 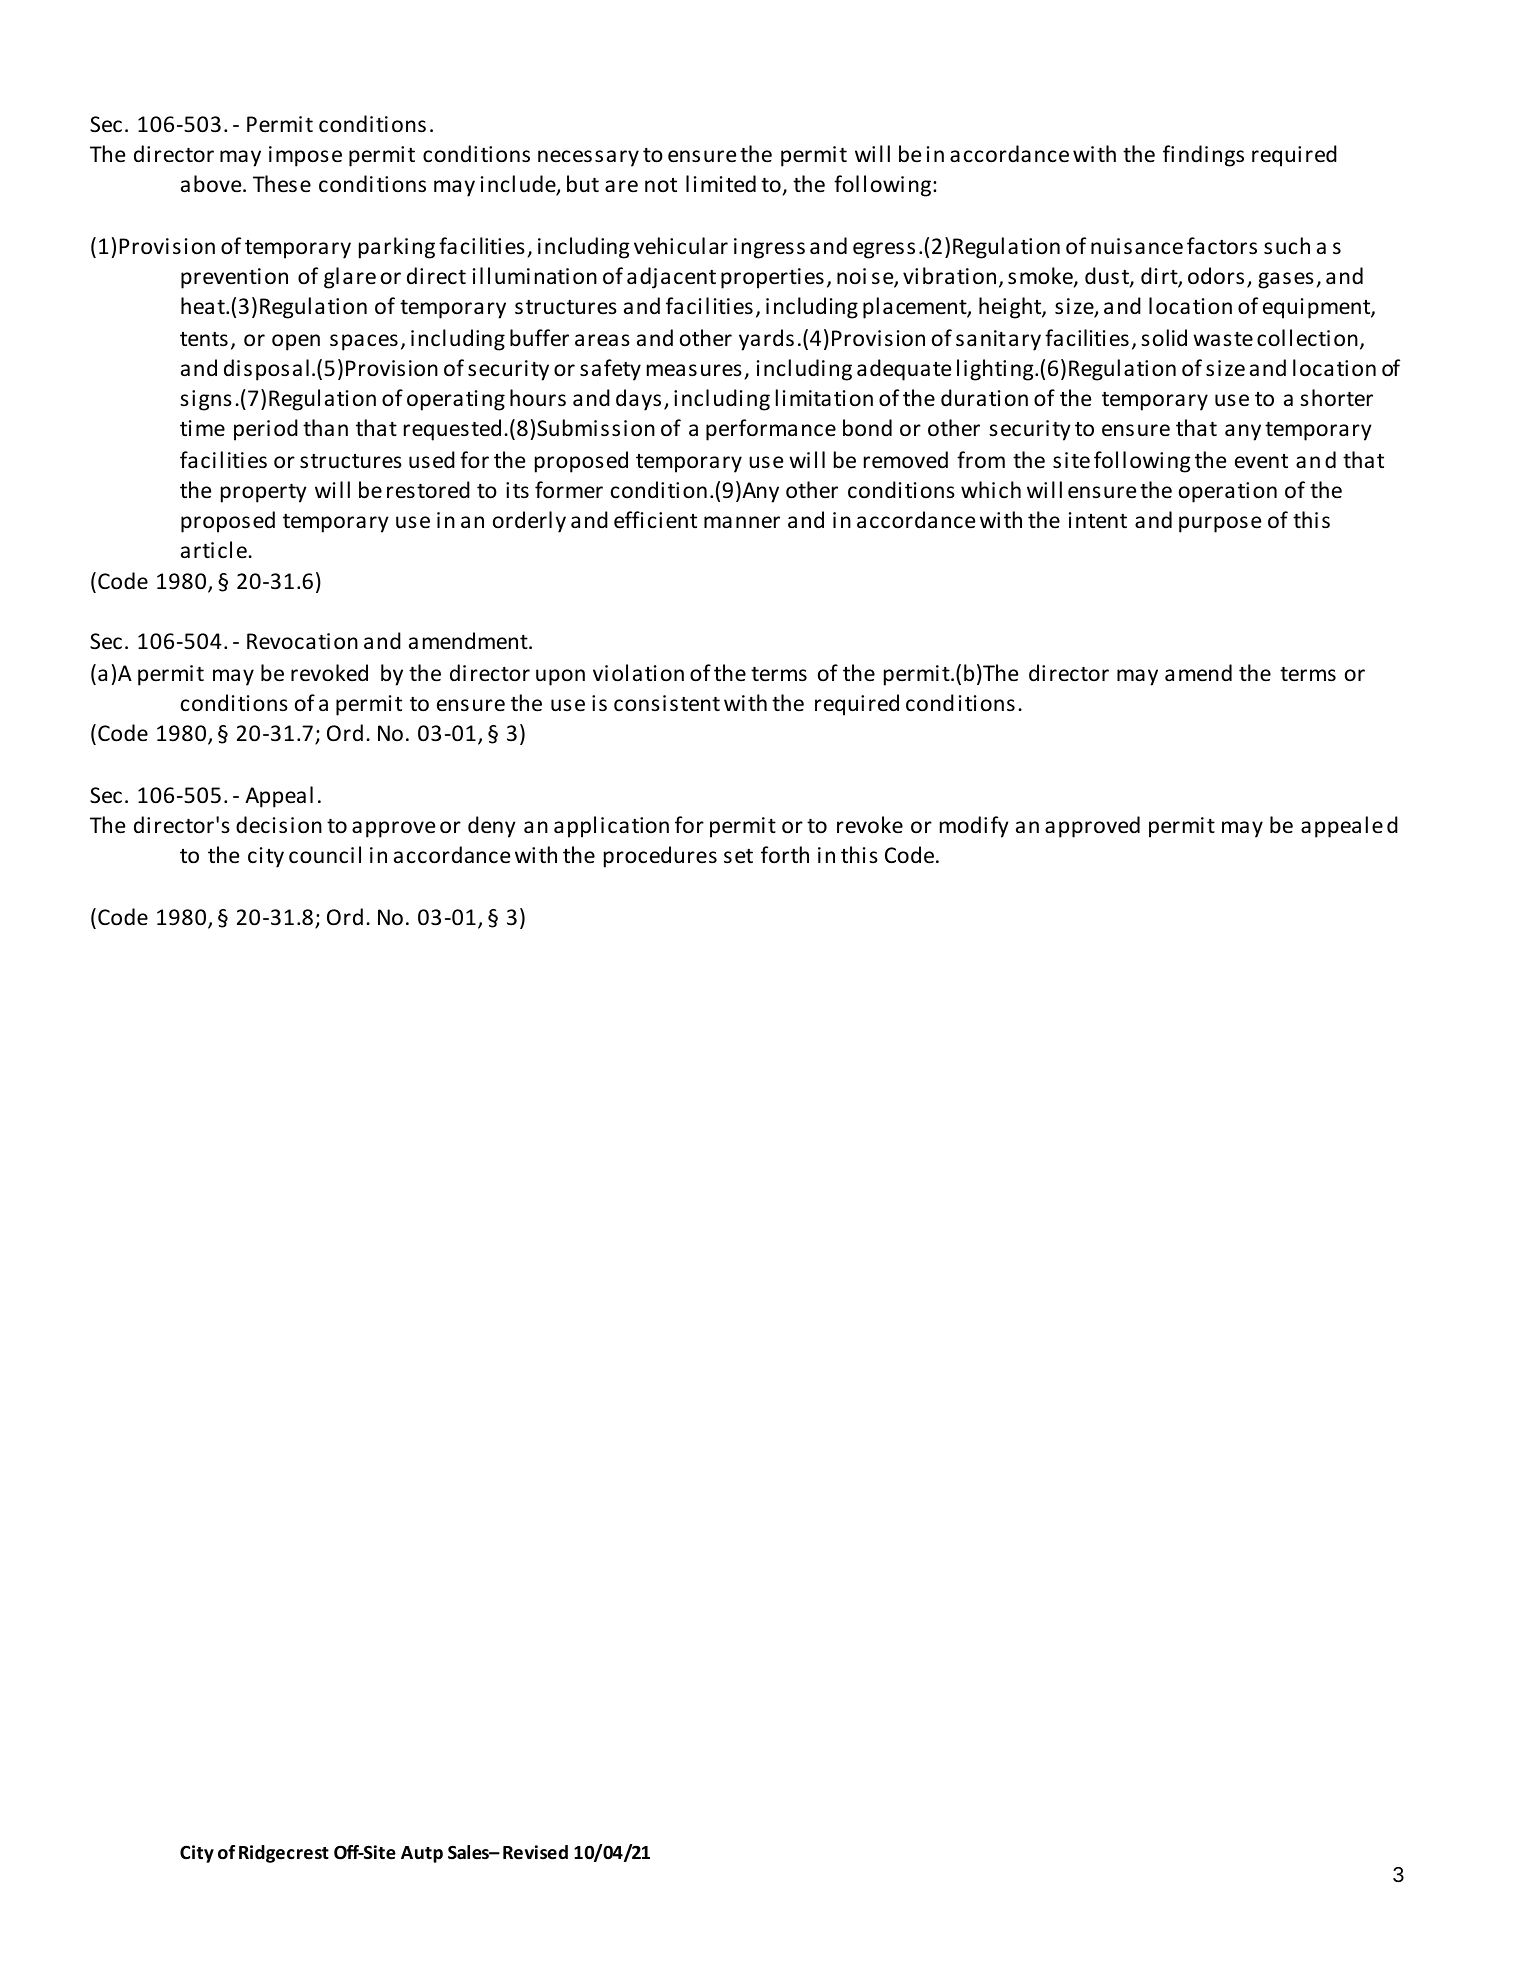 I want to click on Ridgecrest, so click(x=284, y=1854).
